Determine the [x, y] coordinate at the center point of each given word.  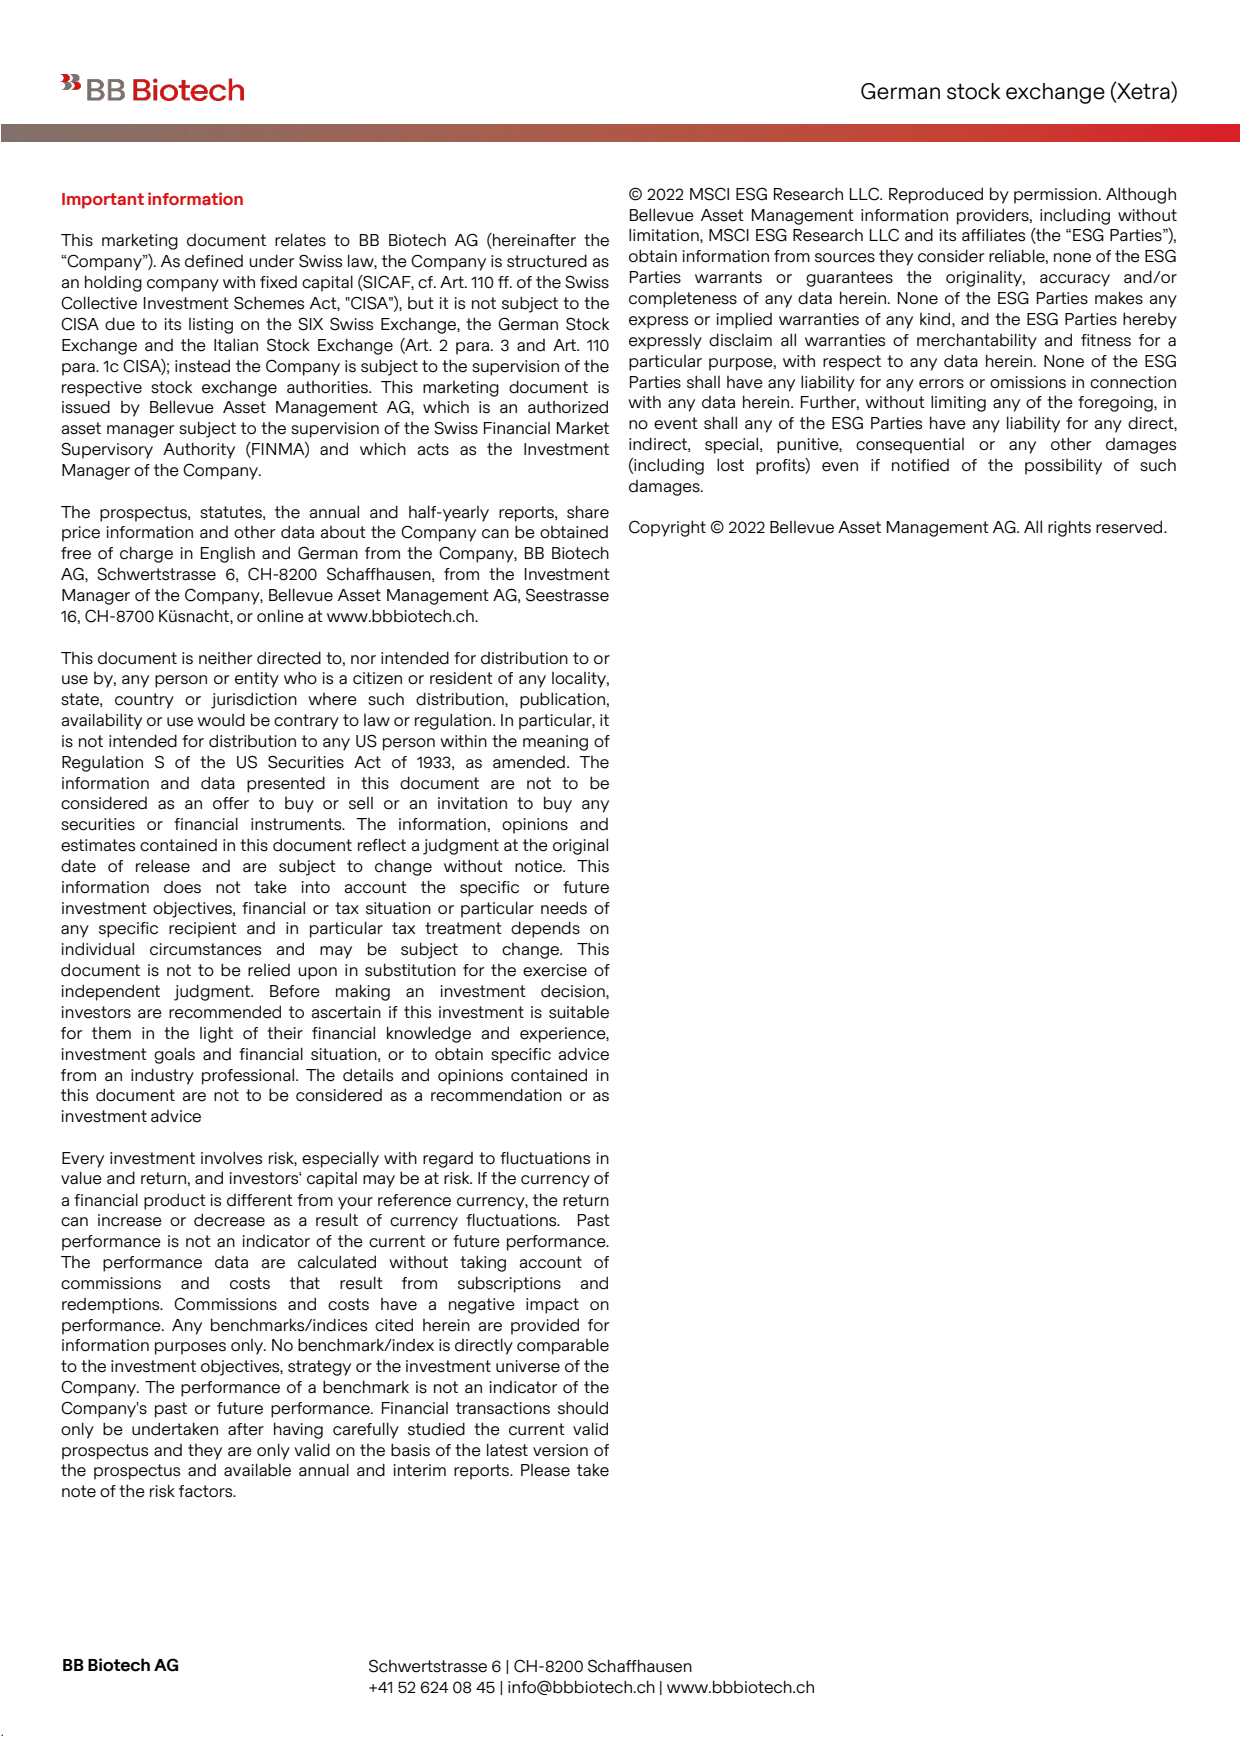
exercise [555, 970]
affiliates [993, 235]
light [216, 1034]
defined [214, 261]
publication [562, 700]
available [257, 1470]
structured [547, 261]
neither [226, 658]
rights [1069, 528]
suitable [579, 1012]
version [560, 1450]
